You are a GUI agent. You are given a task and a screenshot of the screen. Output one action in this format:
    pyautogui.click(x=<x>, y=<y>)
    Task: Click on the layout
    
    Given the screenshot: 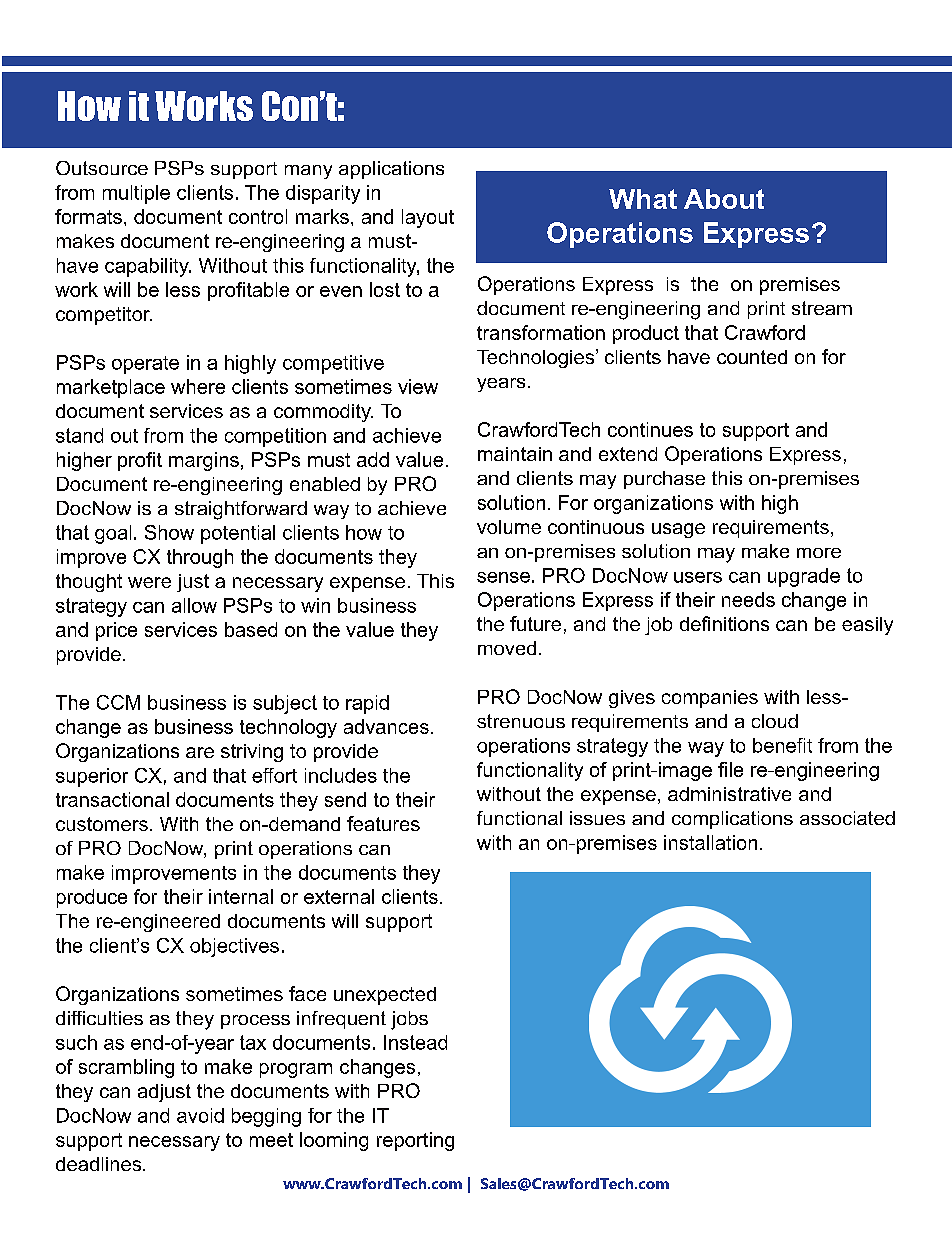 What is the action you would take?
    pyautogui.click(x=428, y=218)
